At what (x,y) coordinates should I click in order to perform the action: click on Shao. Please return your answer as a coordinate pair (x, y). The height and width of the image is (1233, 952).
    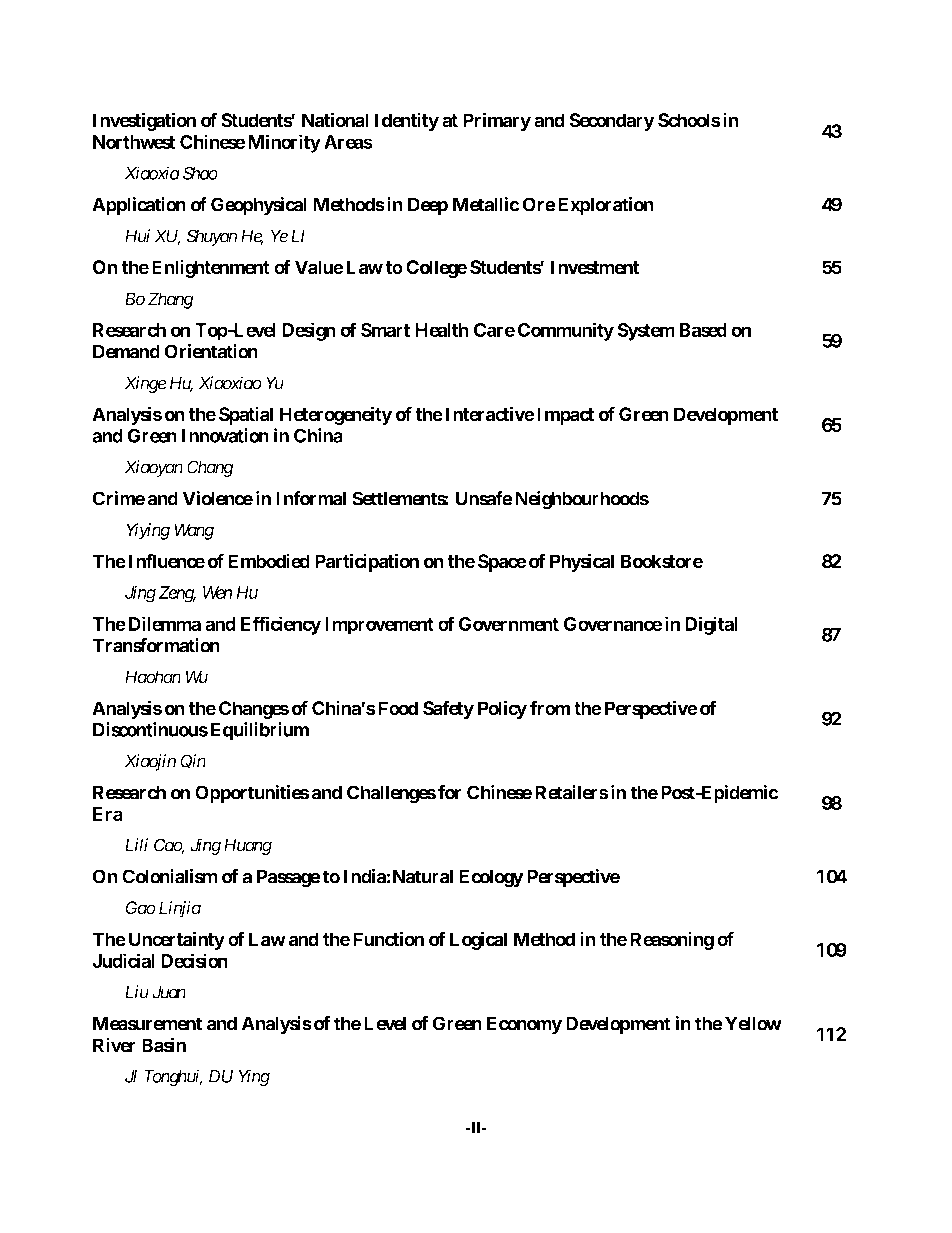
    Looking at the image, I should click on (200, 173).
